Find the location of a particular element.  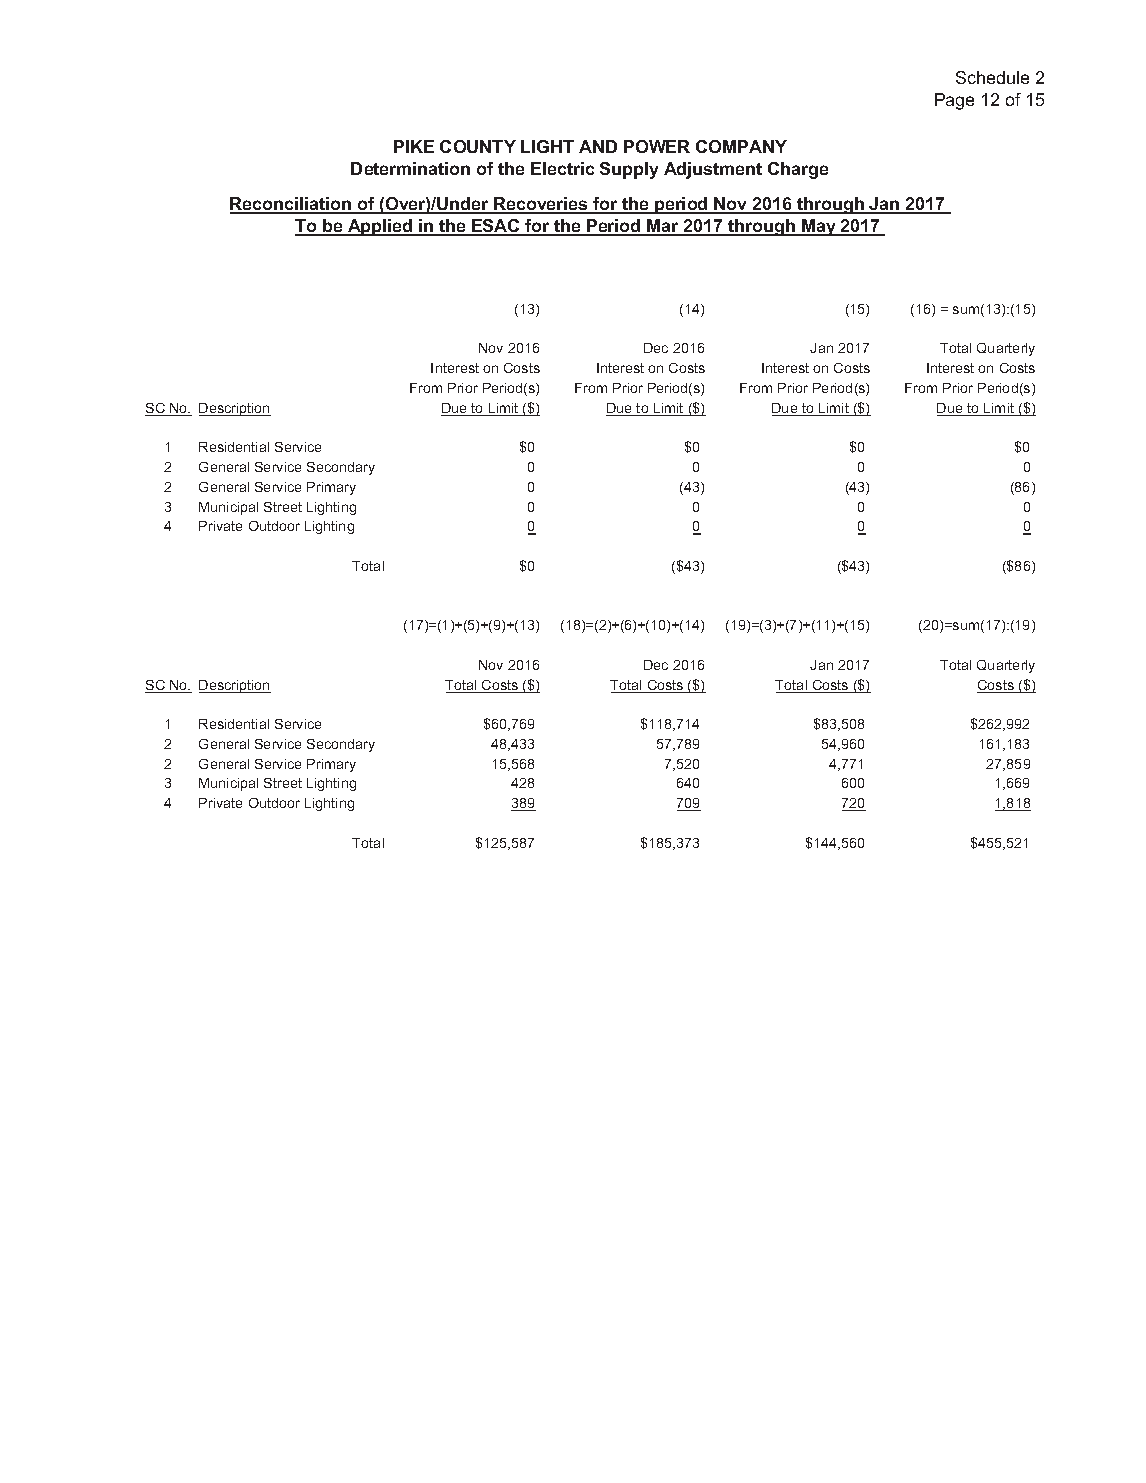

May is located at coordinates (819, 227).
